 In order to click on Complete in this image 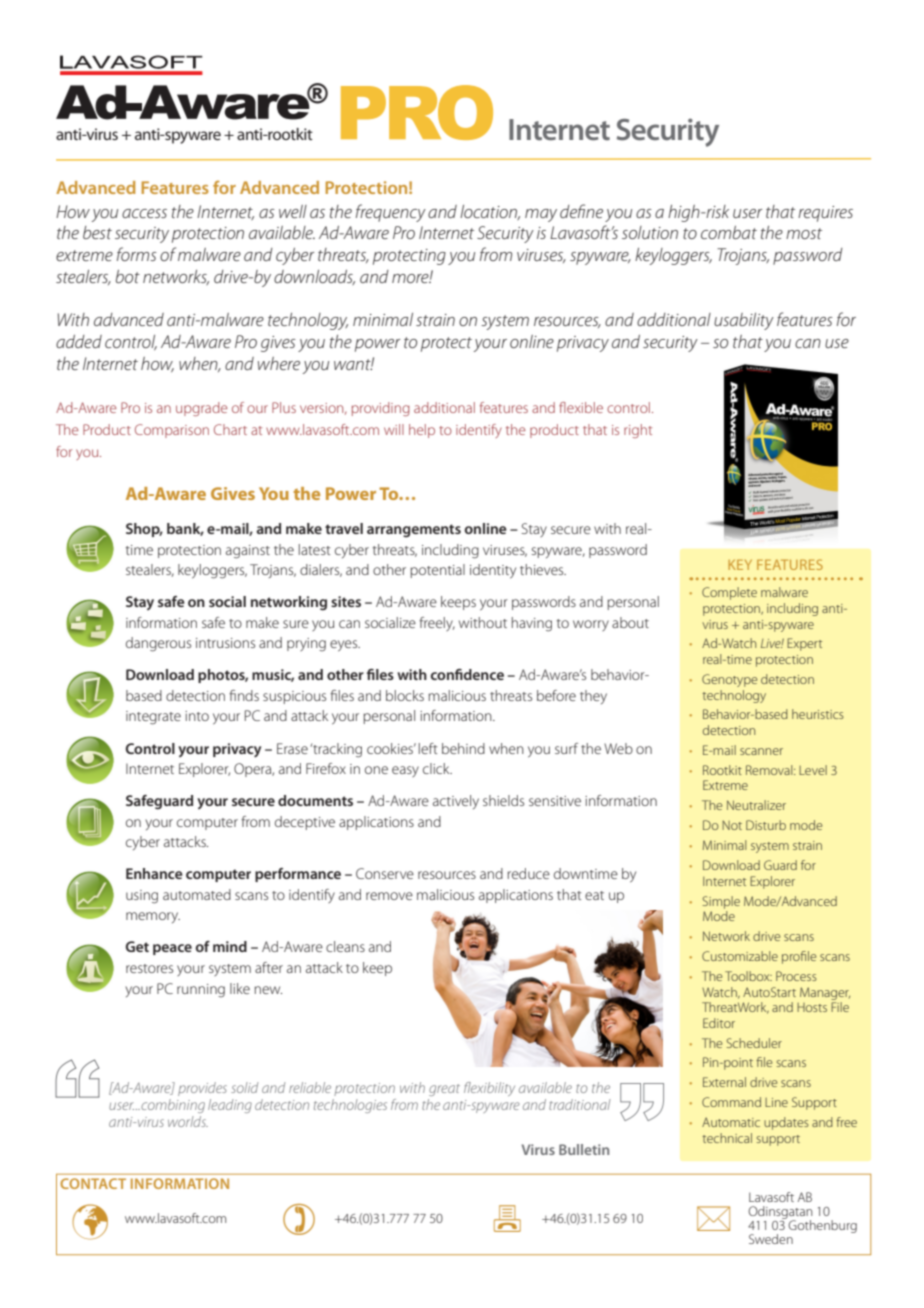, I will do `click(729, 593)`.
